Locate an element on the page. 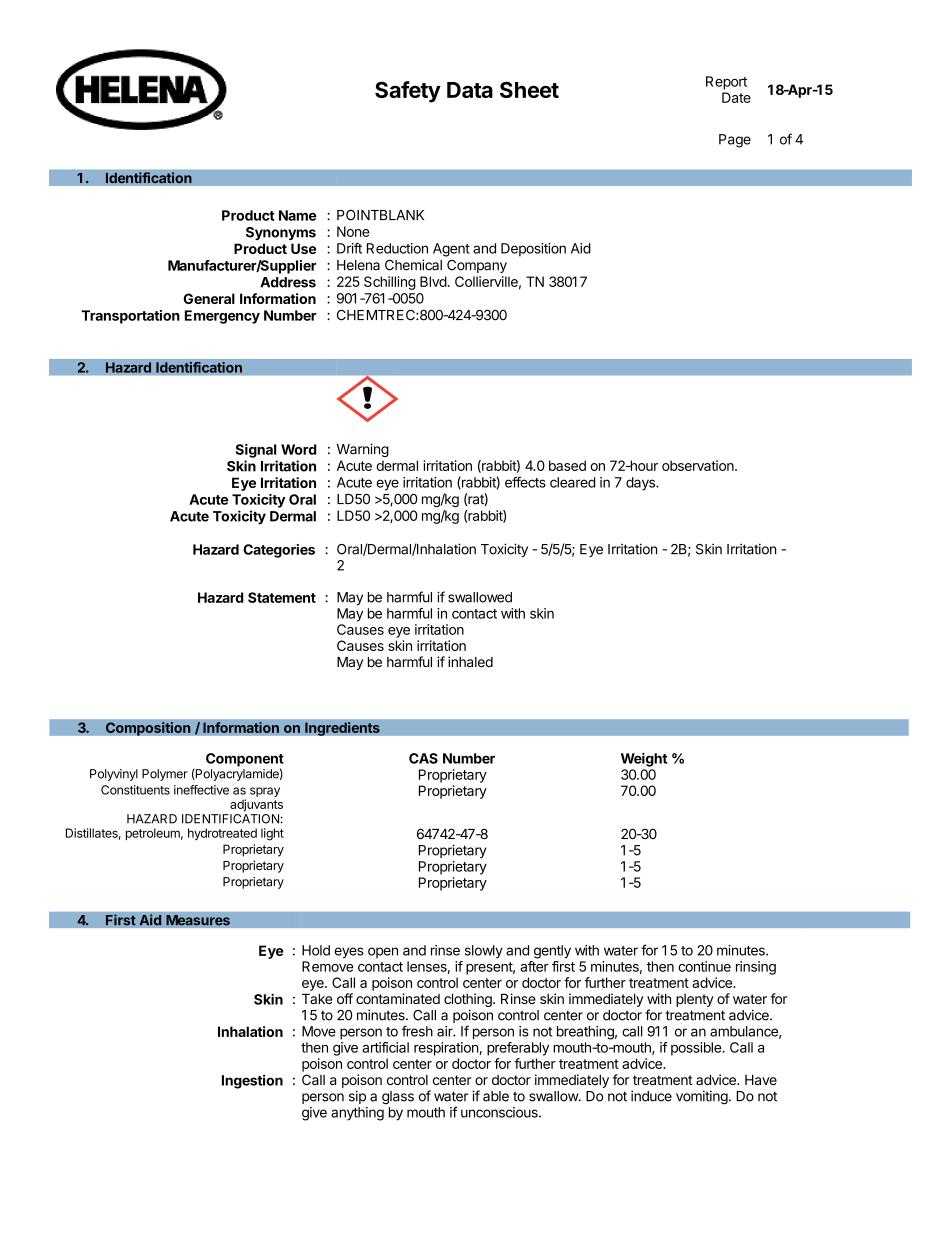 Image resolution: width=952 pixels, height=1233 pixels. Safety is located at coordinates (408, 92).
